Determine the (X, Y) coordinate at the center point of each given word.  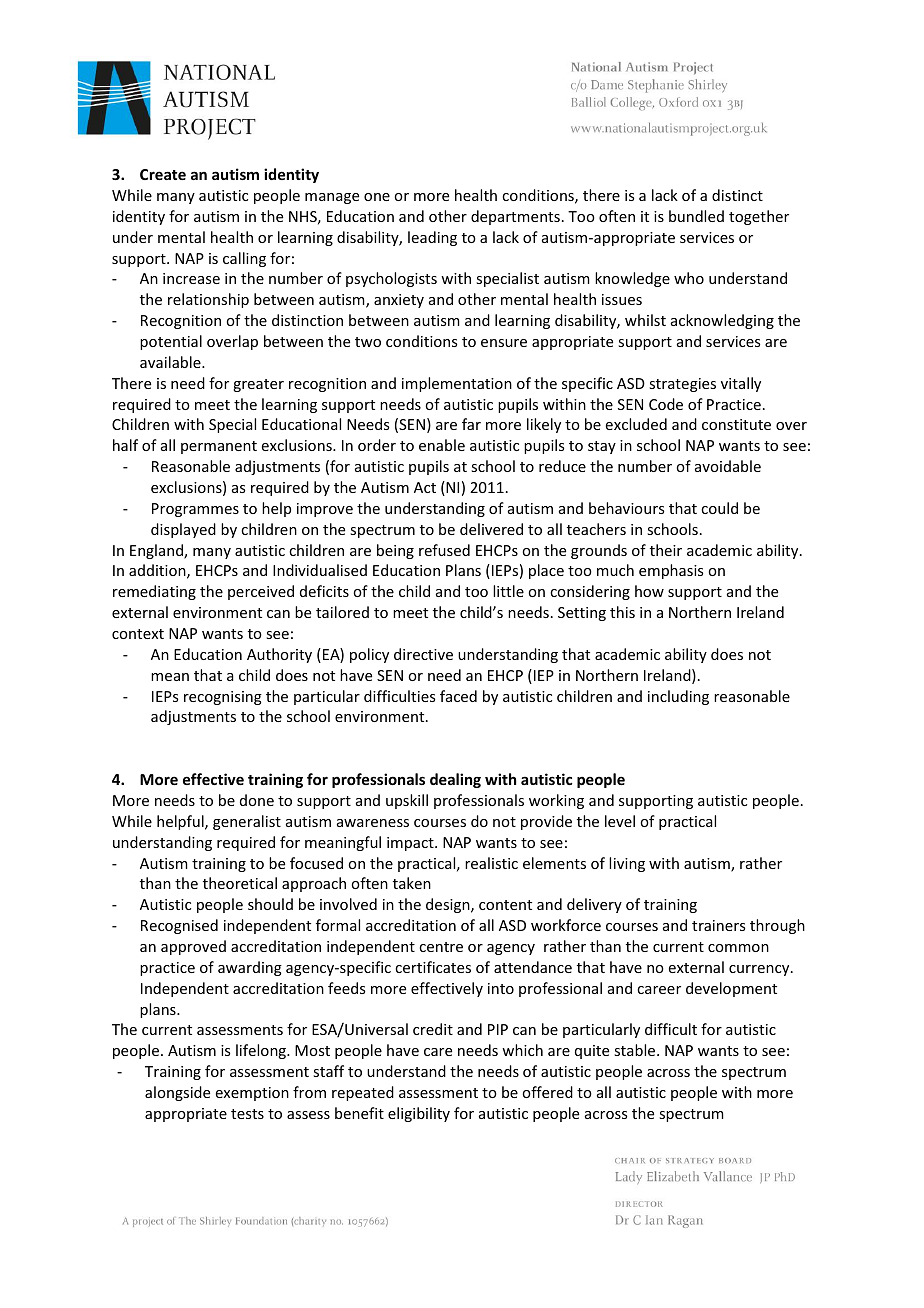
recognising (223, 698)
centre (441, 947)
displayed (183, 530)
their (666, 550)
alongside (177, 1093)
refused (444, 550)
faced (458, 696)
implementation (457, 384)
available (171, 362)
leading (432, 238)
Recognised (179, 926)
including (678, 697)
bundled (696, 216)
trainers (718, 925)
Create (163, 174)
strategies (682, 385)
